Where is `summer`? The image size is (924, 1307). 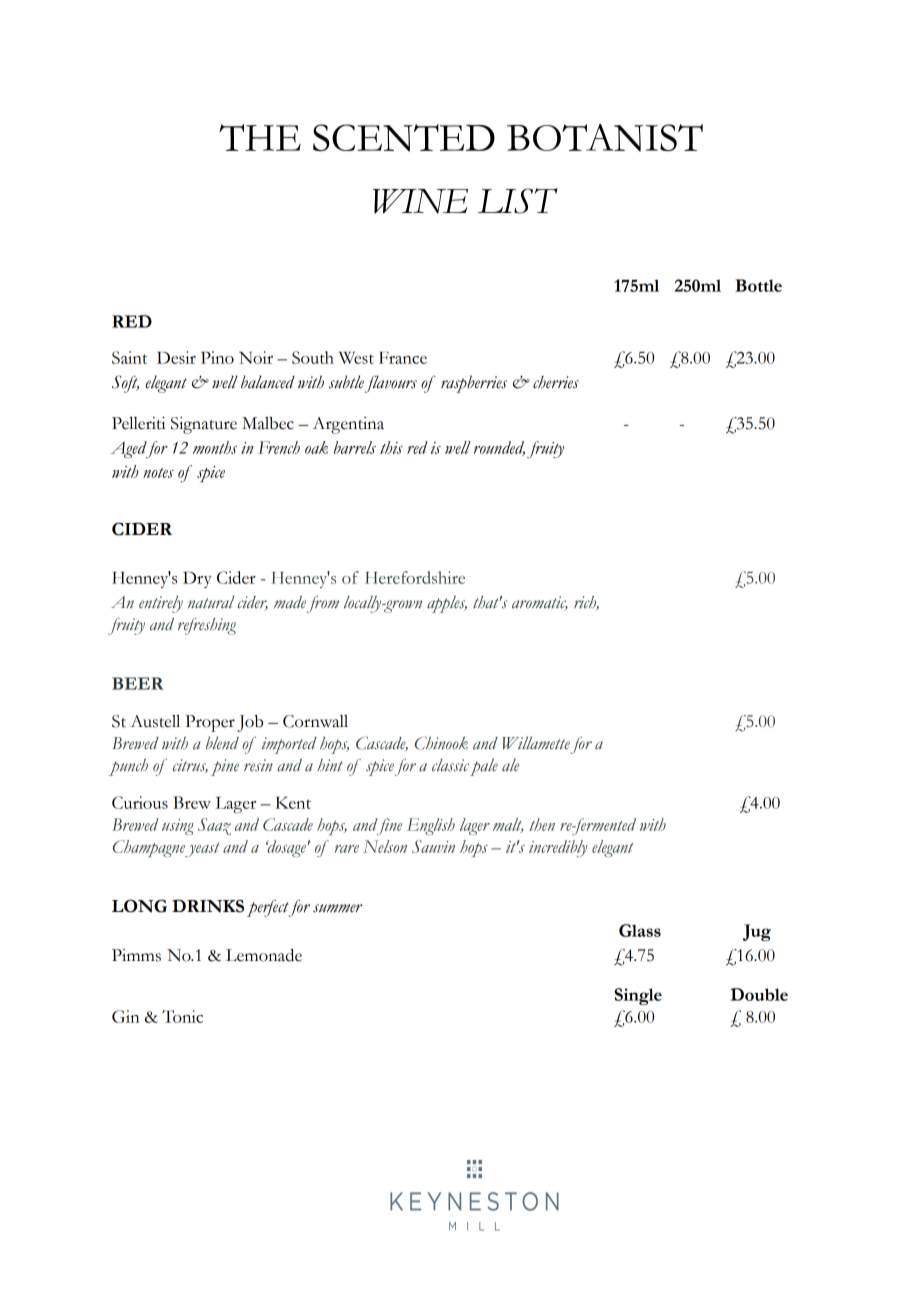 summer is located at coordinates (338, 908).
